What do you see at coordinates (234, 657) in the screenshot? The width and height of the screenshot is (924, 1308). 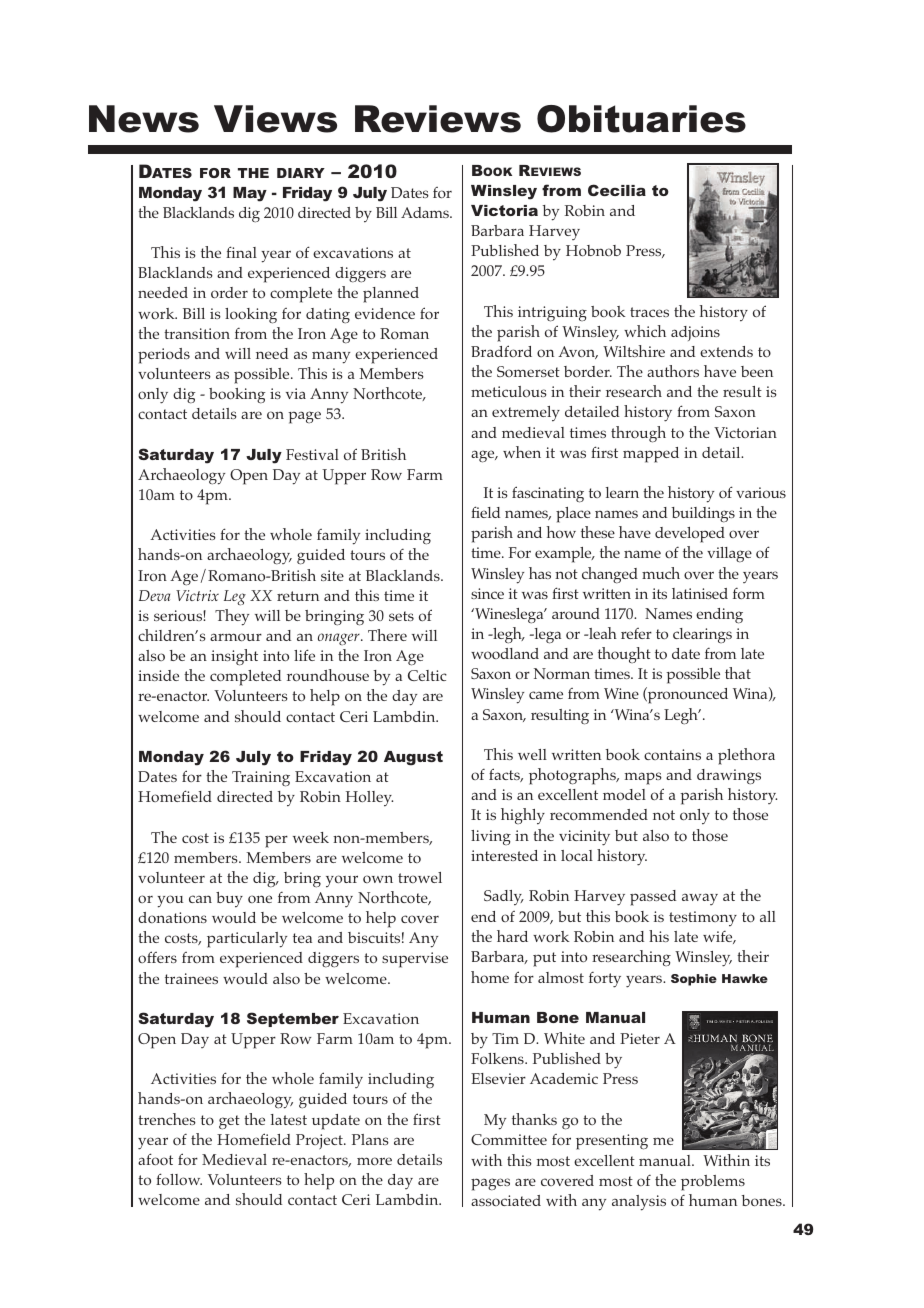 I see `insight` at bounding box center [234, 657].
